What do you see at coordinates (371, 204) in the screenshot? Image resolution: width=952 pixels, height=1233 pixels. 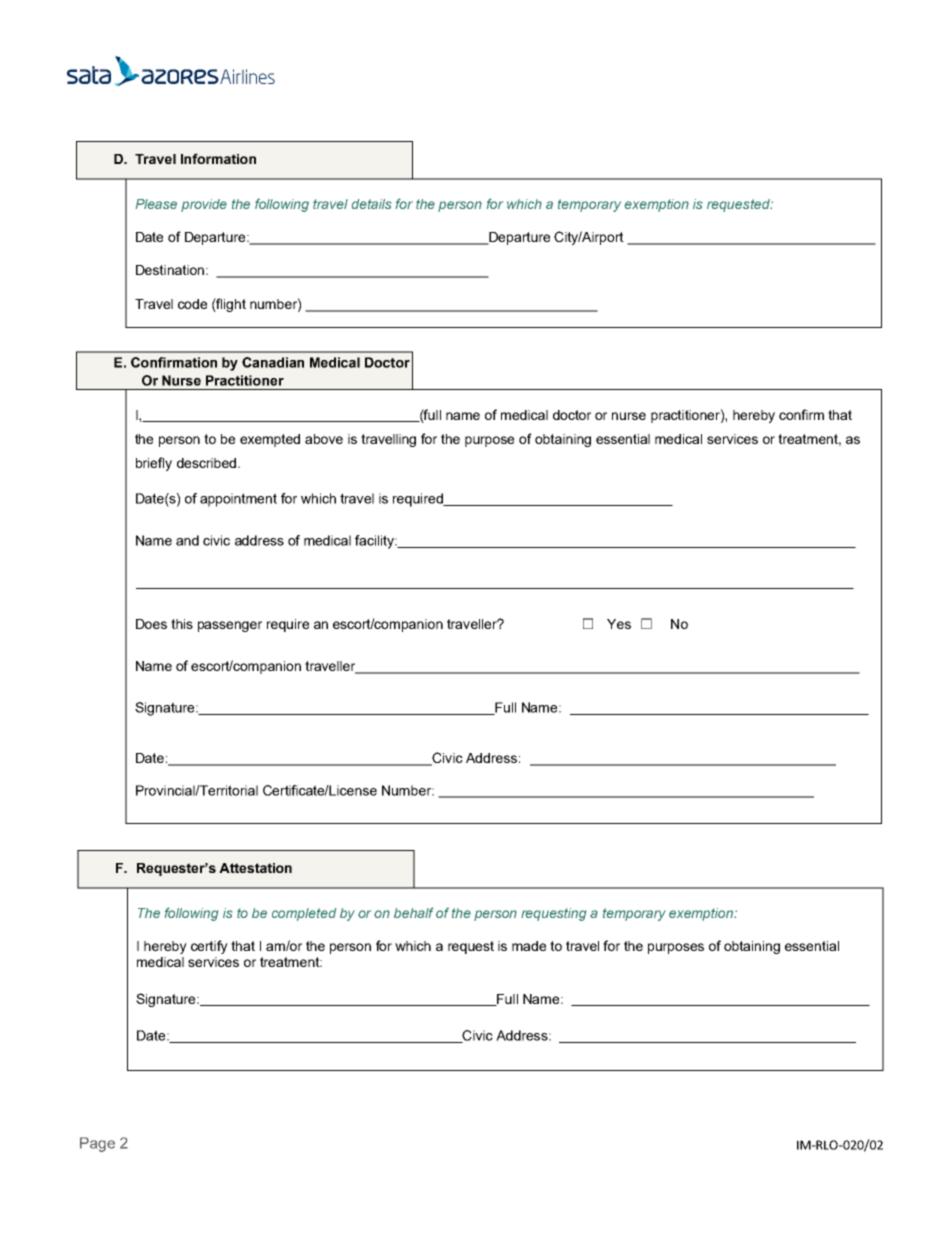 I see `details` at bounding box center [371, 204].
